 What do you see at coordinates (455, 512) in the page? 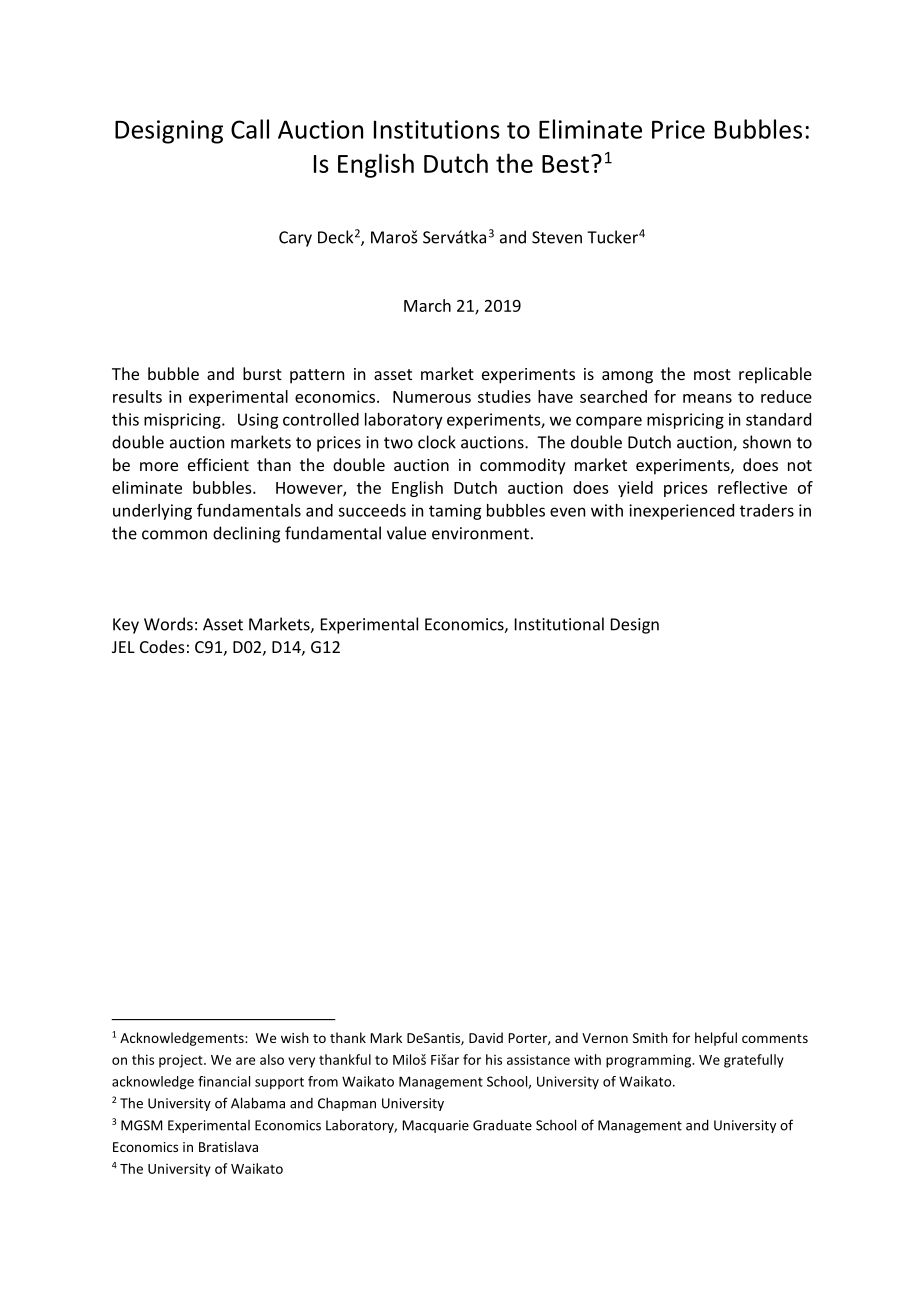
I see `taming` at bounding box center [455, 512].
